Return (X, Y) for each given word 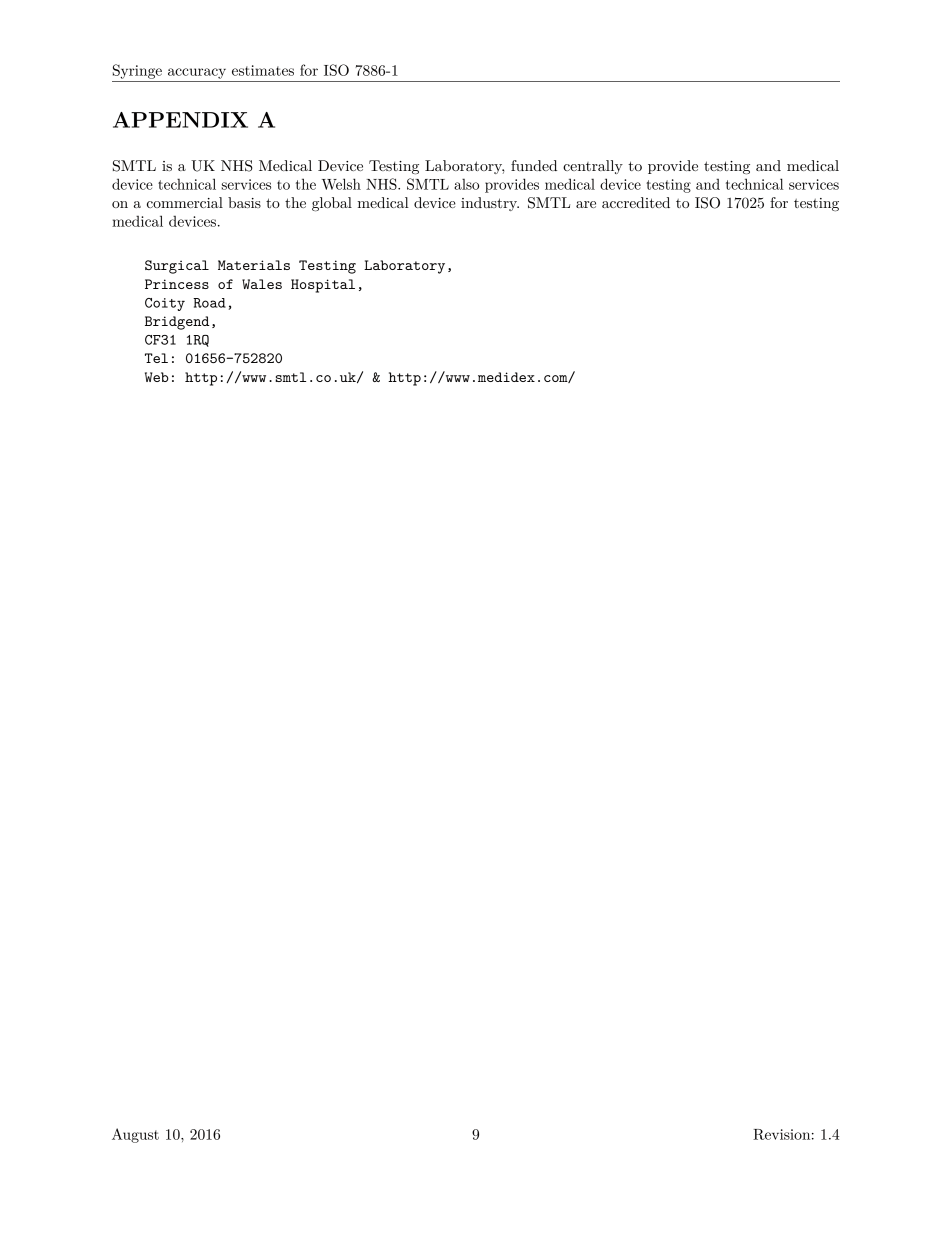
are (586, 204)
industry (490, 204)
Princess (177, 284)
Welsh (341, 184)
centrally (593, 167)
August (135, 1135)
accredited (636, 202)
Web (157, 377)
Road (209, 303)
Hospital (323, 286)
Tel (156, 358)
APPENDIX (180, 120)
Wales (262, 284)
